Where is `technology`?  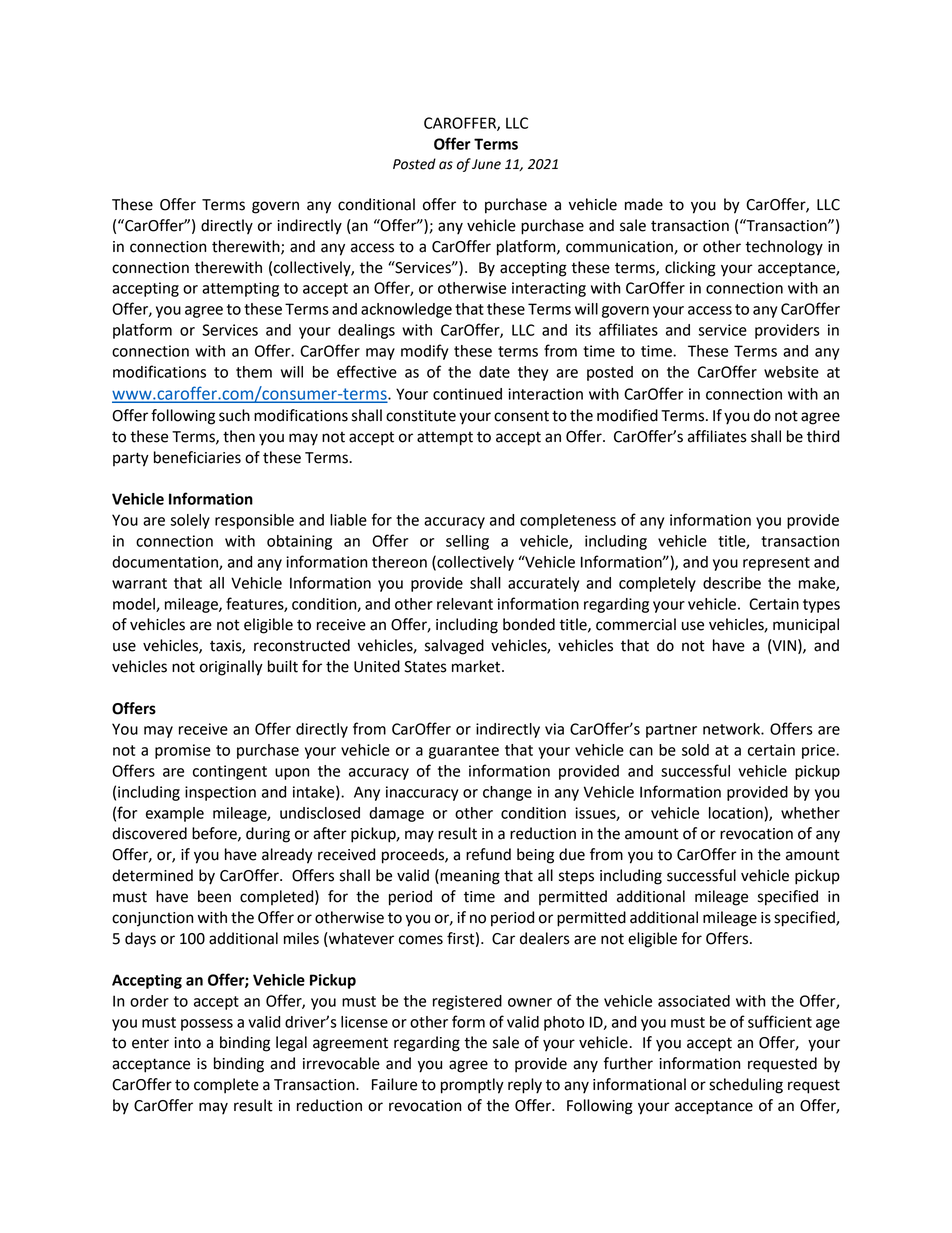 technology is located at coordinates (784, 248).
